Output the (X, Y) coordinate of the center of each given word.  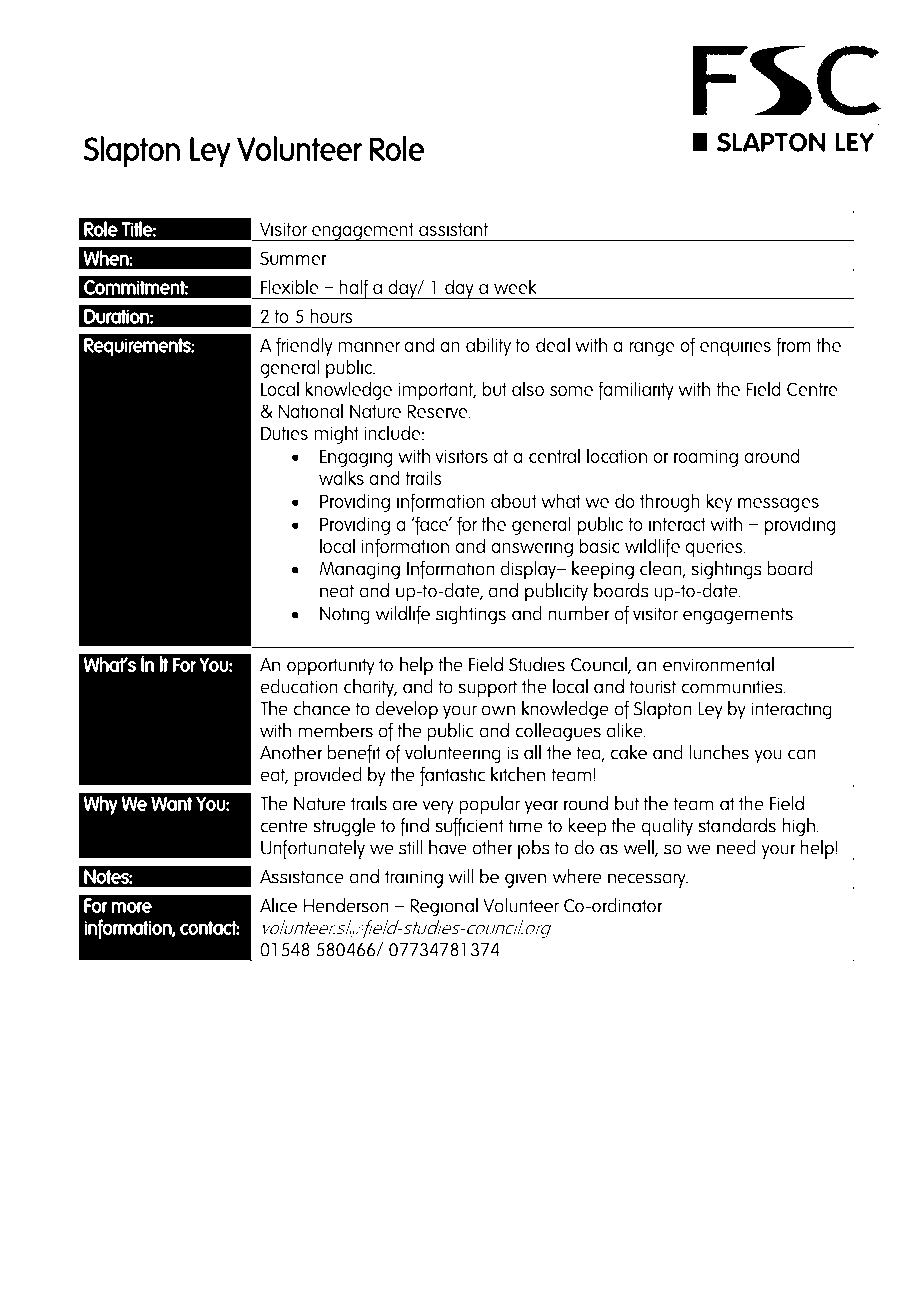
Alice (278, 905)
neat (337, 591)
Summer (293, 258)
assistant (453, 229)
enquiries (735, 347)
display (529, 570)
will (461, 876)
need (736, 847)
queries (715, 548)
